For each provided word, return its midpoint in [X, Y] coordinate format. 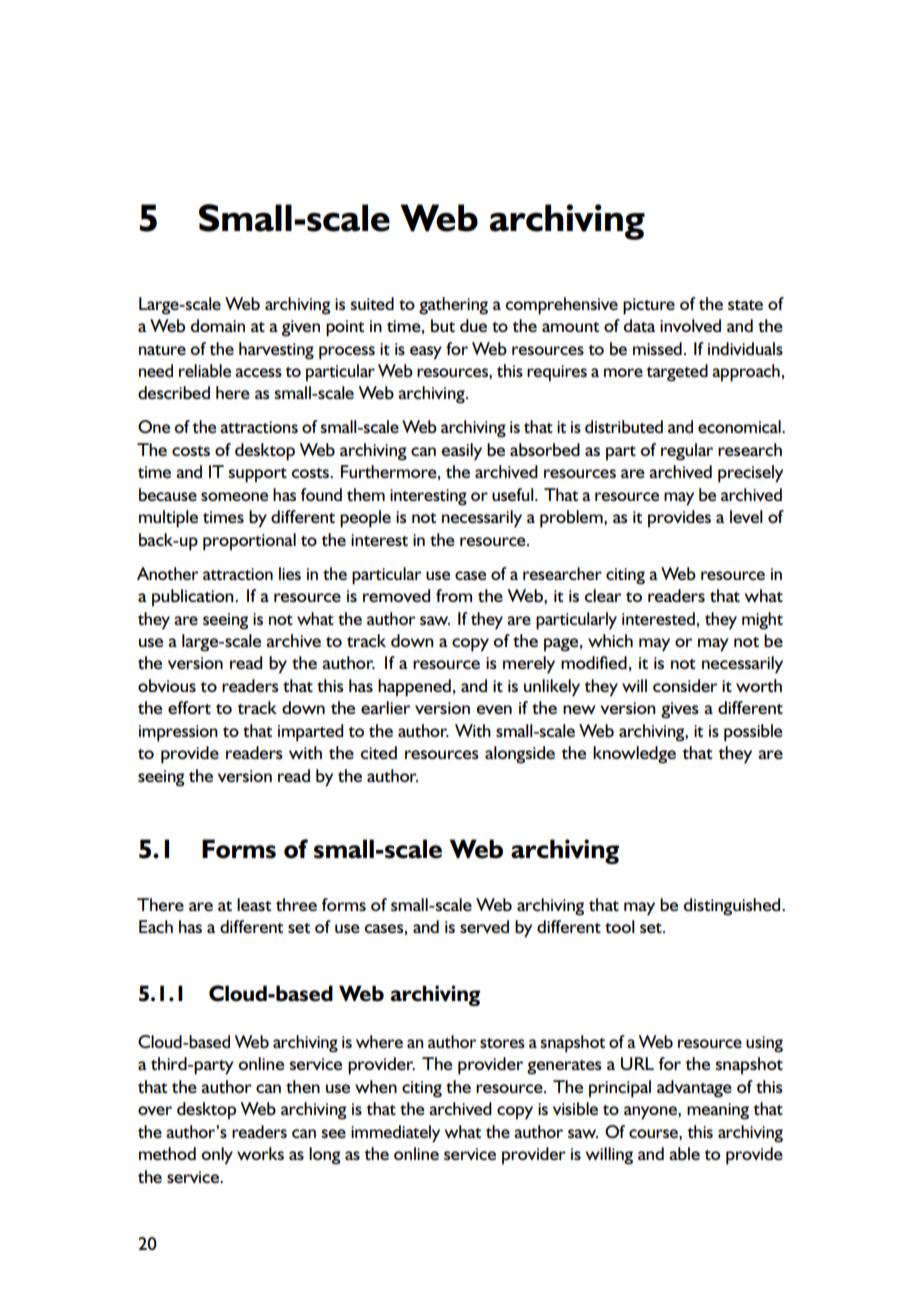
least [254, 904]
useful [514, 494]
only [217, 1156]
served [484, 926]
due [473, 325]
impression [178, 733]
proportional [249, 542]
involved [690, 325]
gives [680, 710]
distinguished [733, 907]
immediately [395, 1134]
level [746, 516]
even [494, 709]
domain [217, 325]
